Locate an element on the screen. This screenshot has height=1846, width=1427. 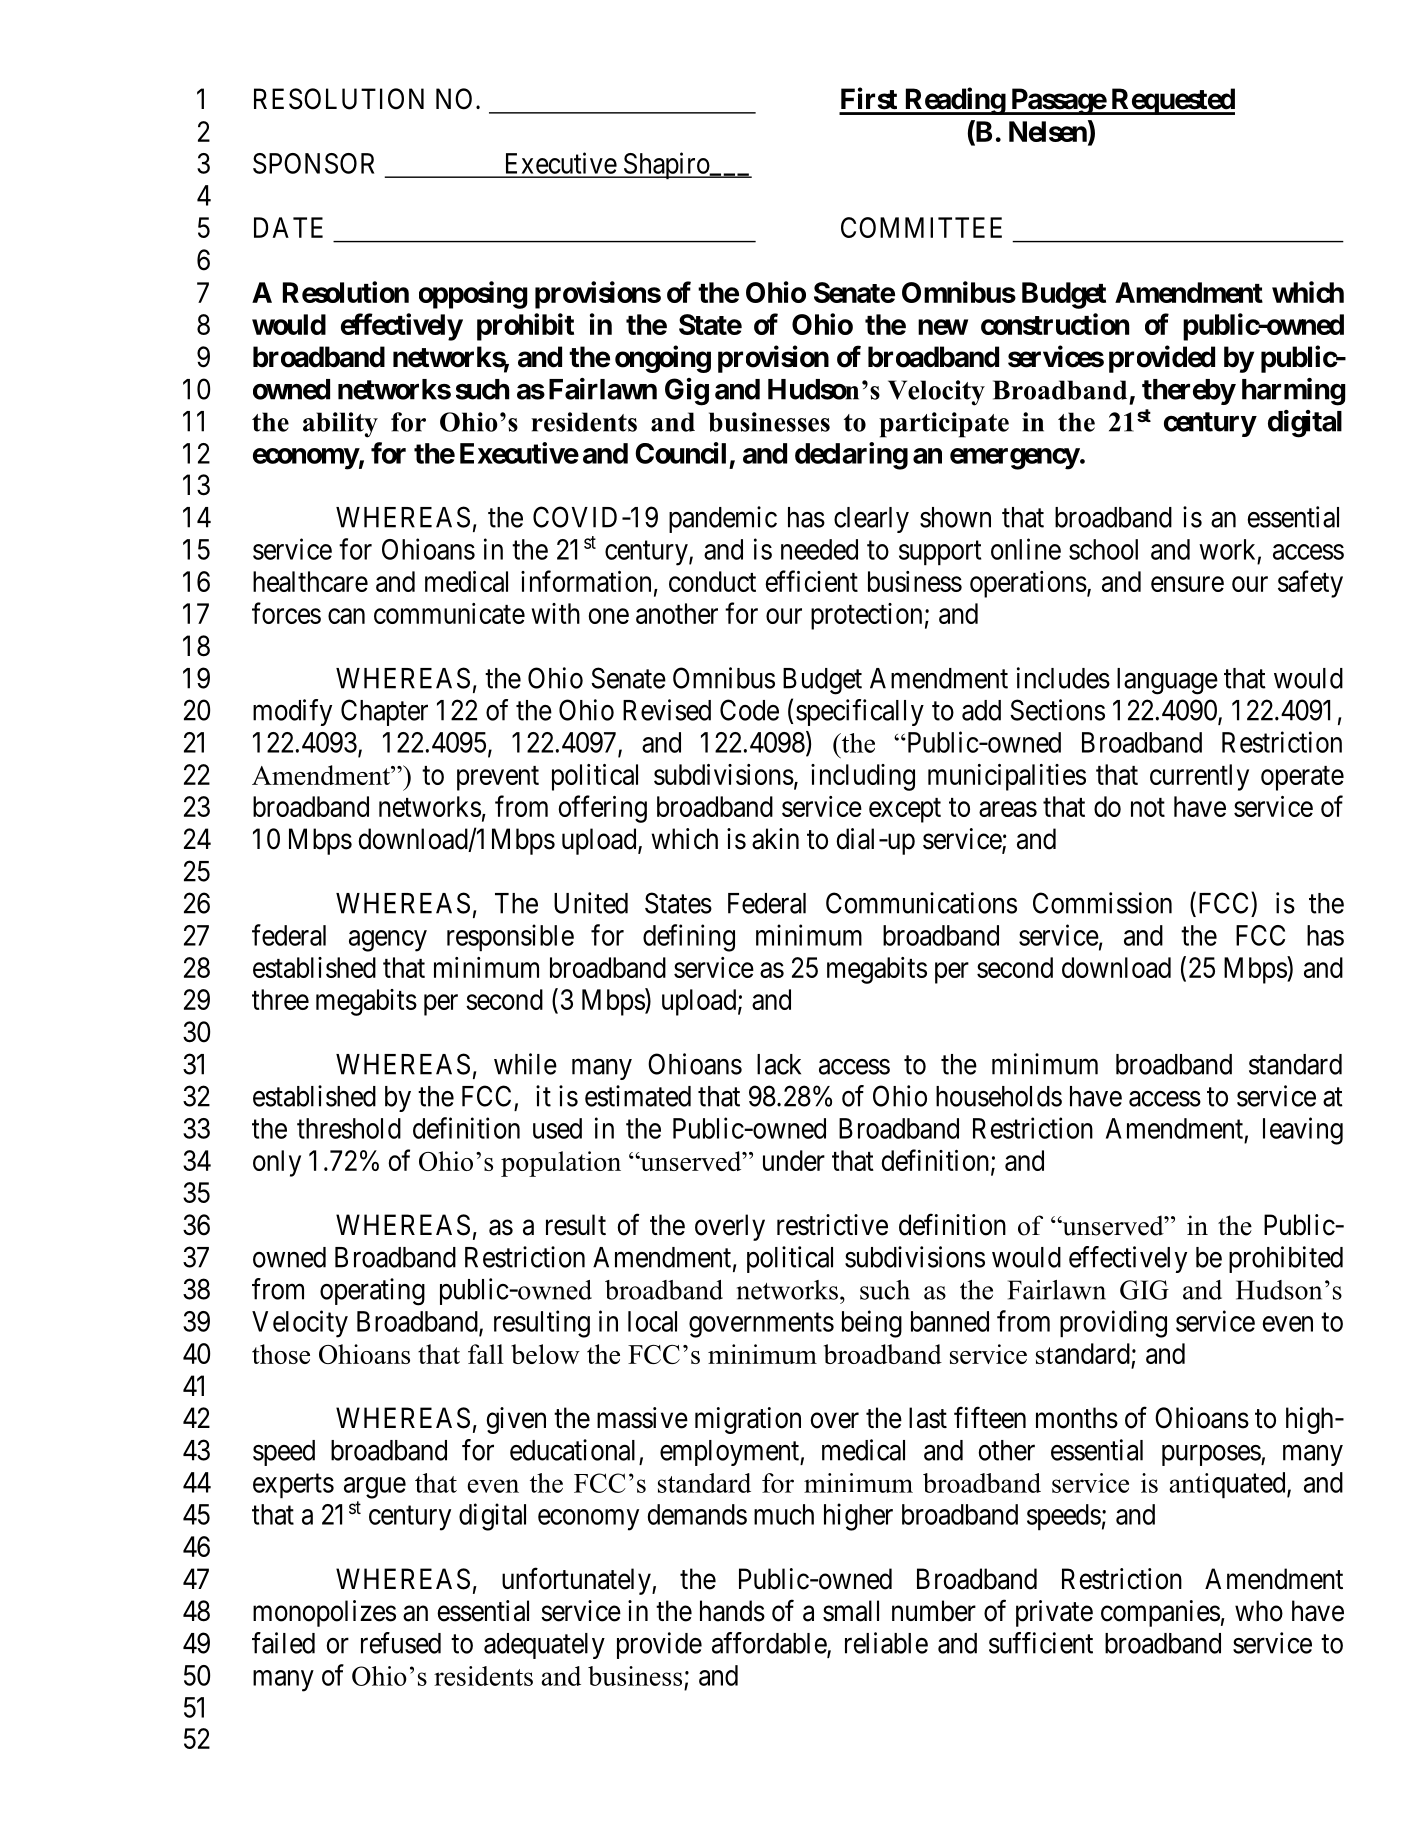
thereby is located at coordinates (1188, 392).
